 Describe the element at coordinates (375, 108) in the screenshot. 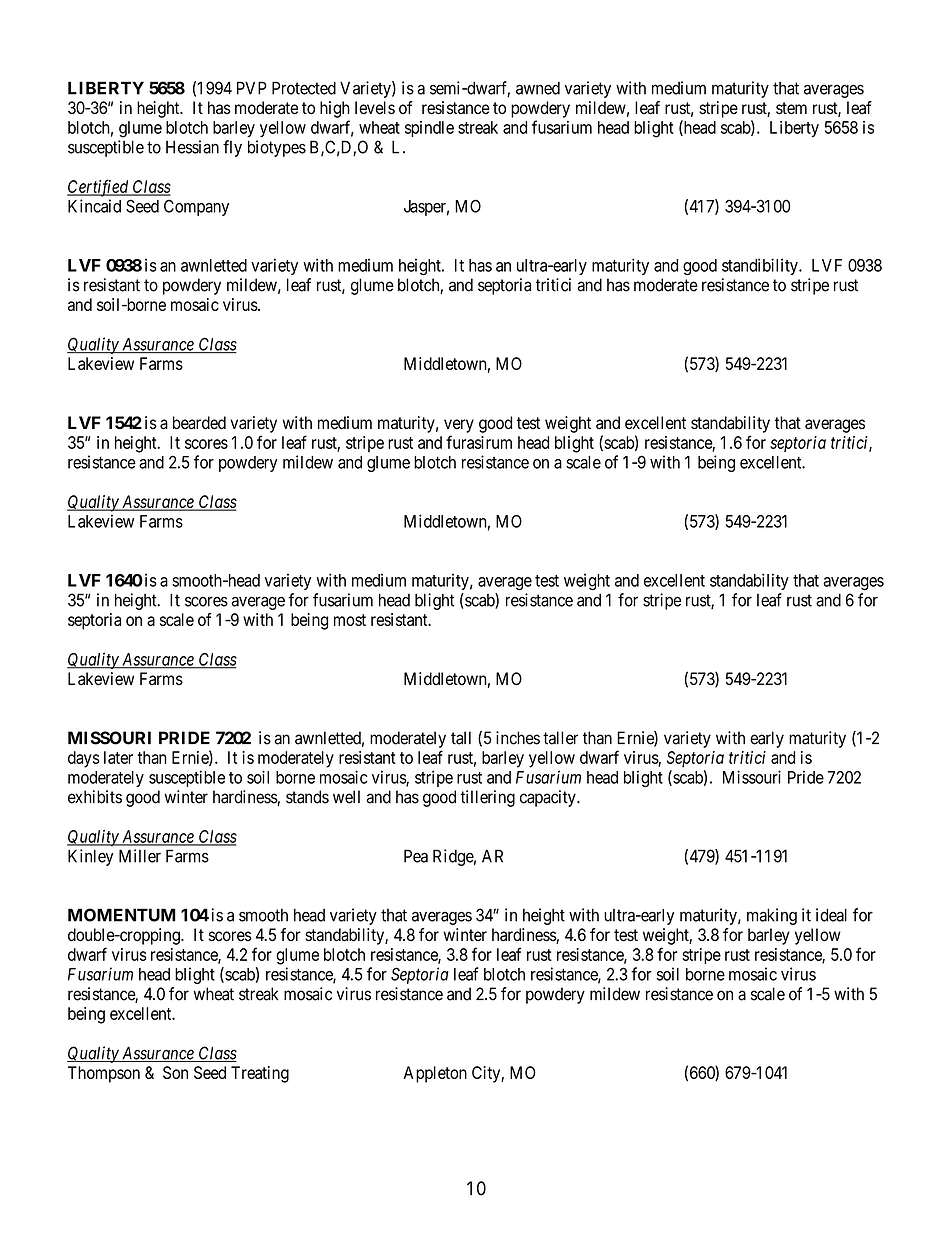

I see `levels` at that location.
